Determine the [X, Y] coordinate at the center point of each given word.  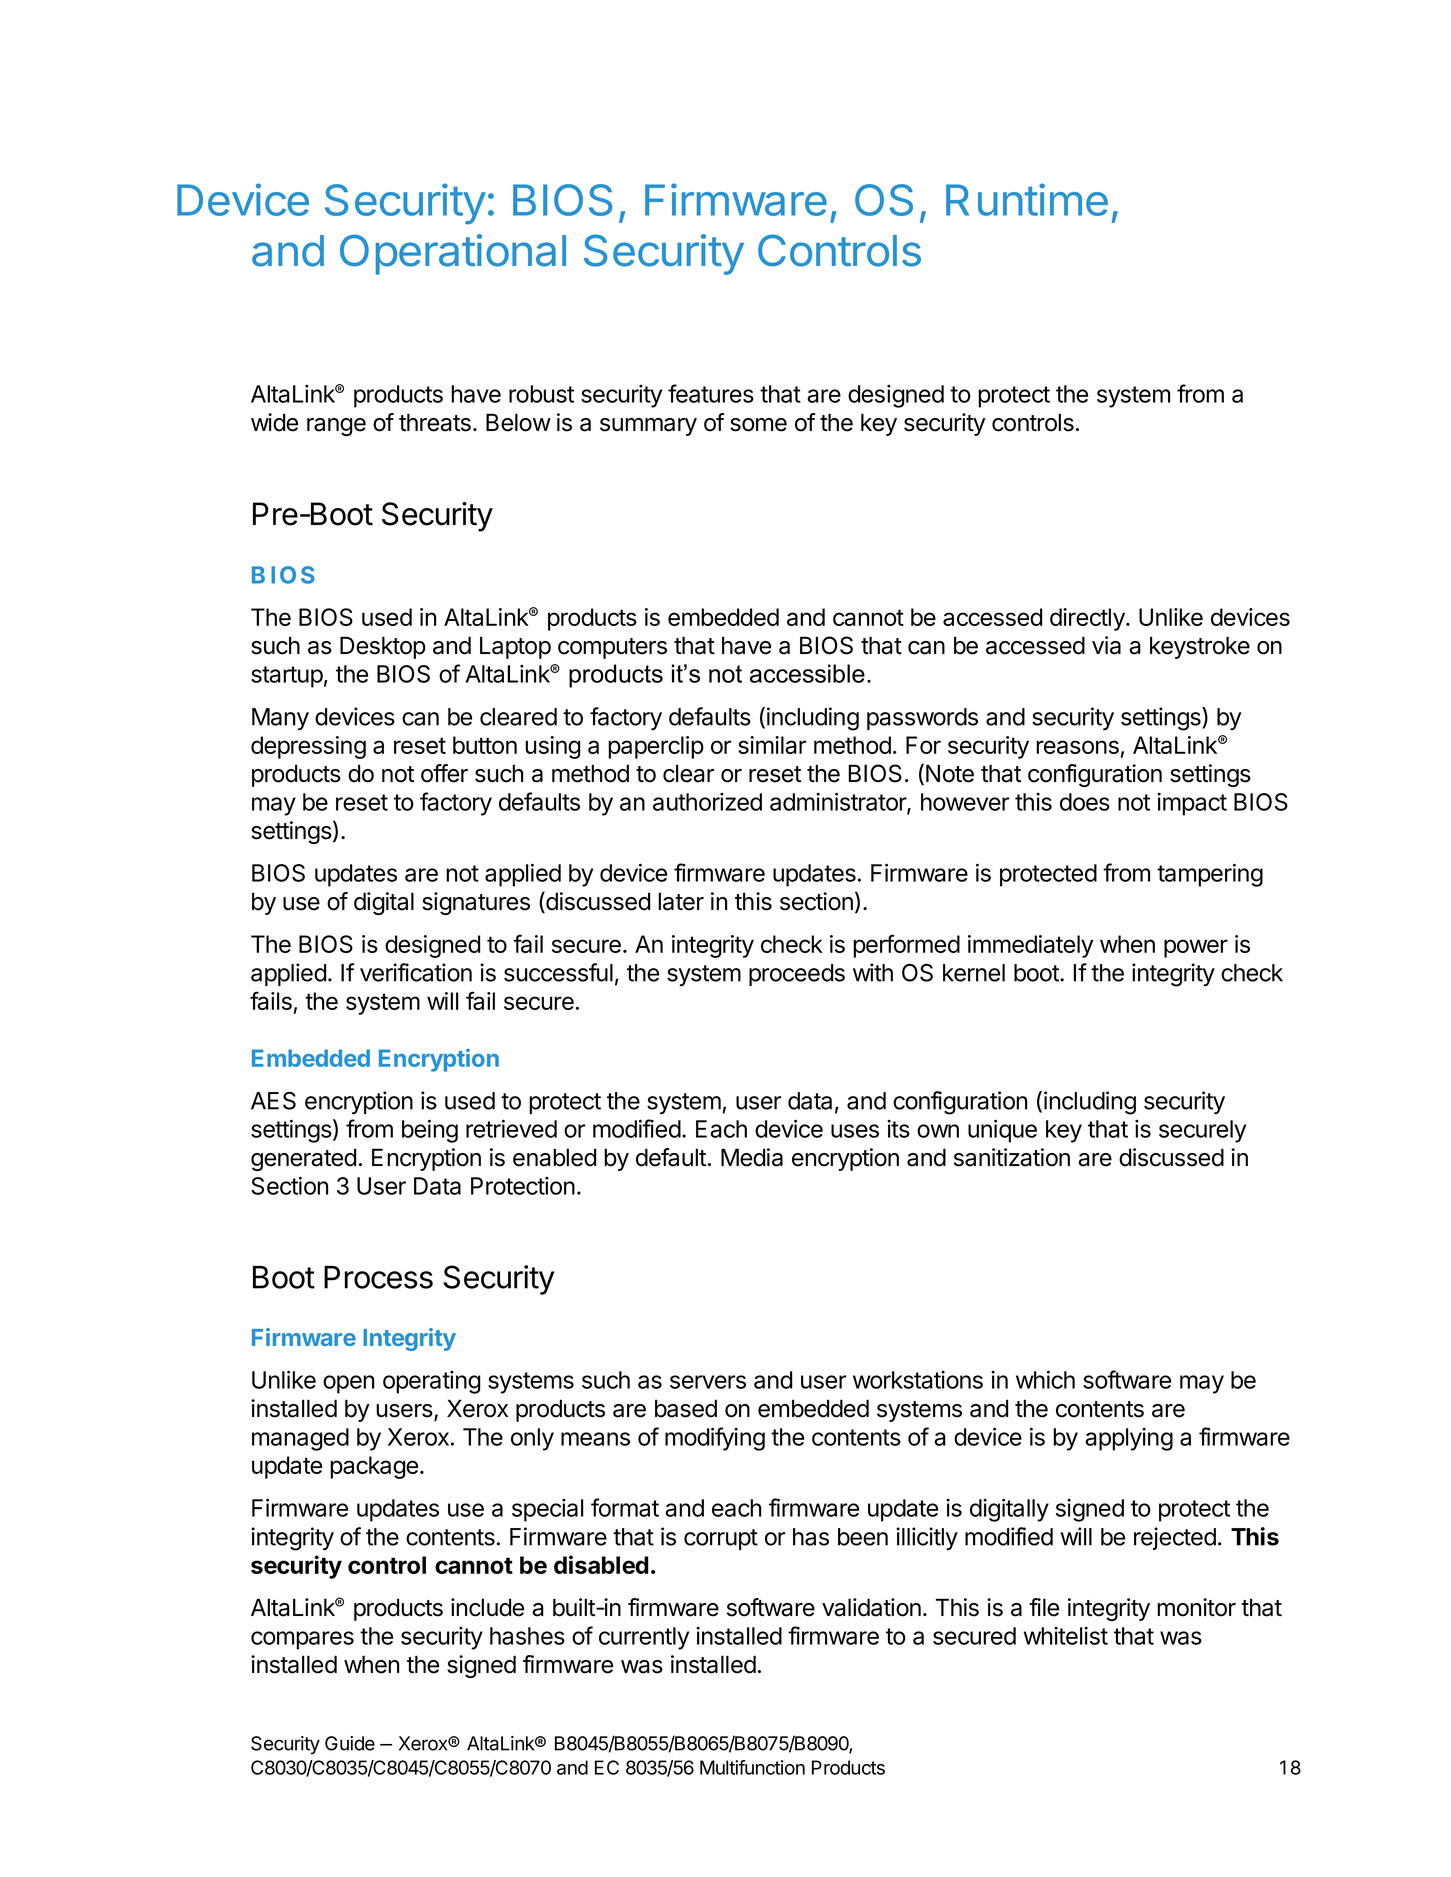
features [711, 393]
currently [644, 1638]
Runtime [1027, 199]
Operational [453, 254]
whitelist [1065, 1636]
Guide [350, 1743]
